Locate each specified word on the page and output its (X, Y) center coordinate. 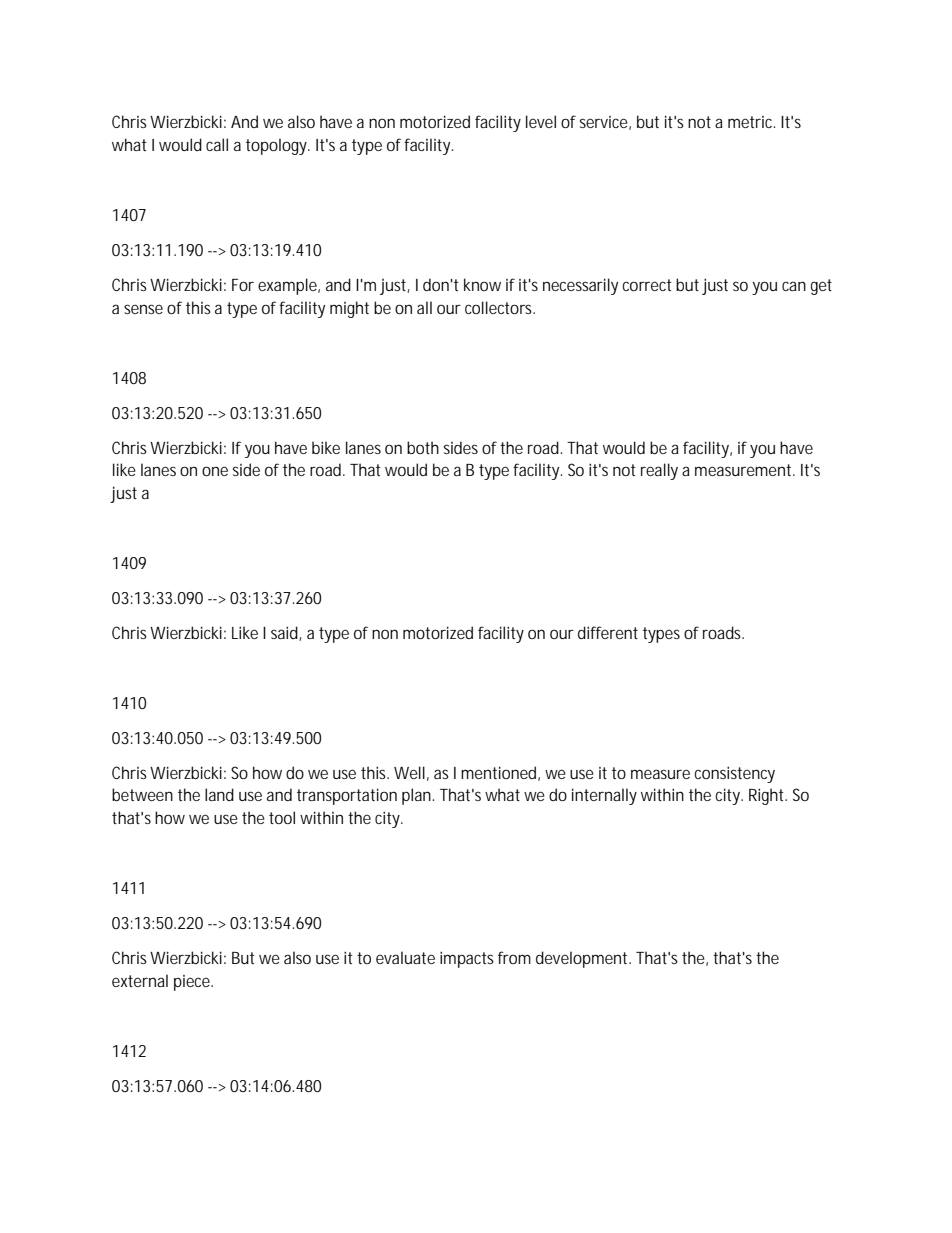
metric (751, 122)
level (541, 121)
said (284, 632)
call (217, 144)
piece (192, 983)
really (659, 471)
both (423, 447)
